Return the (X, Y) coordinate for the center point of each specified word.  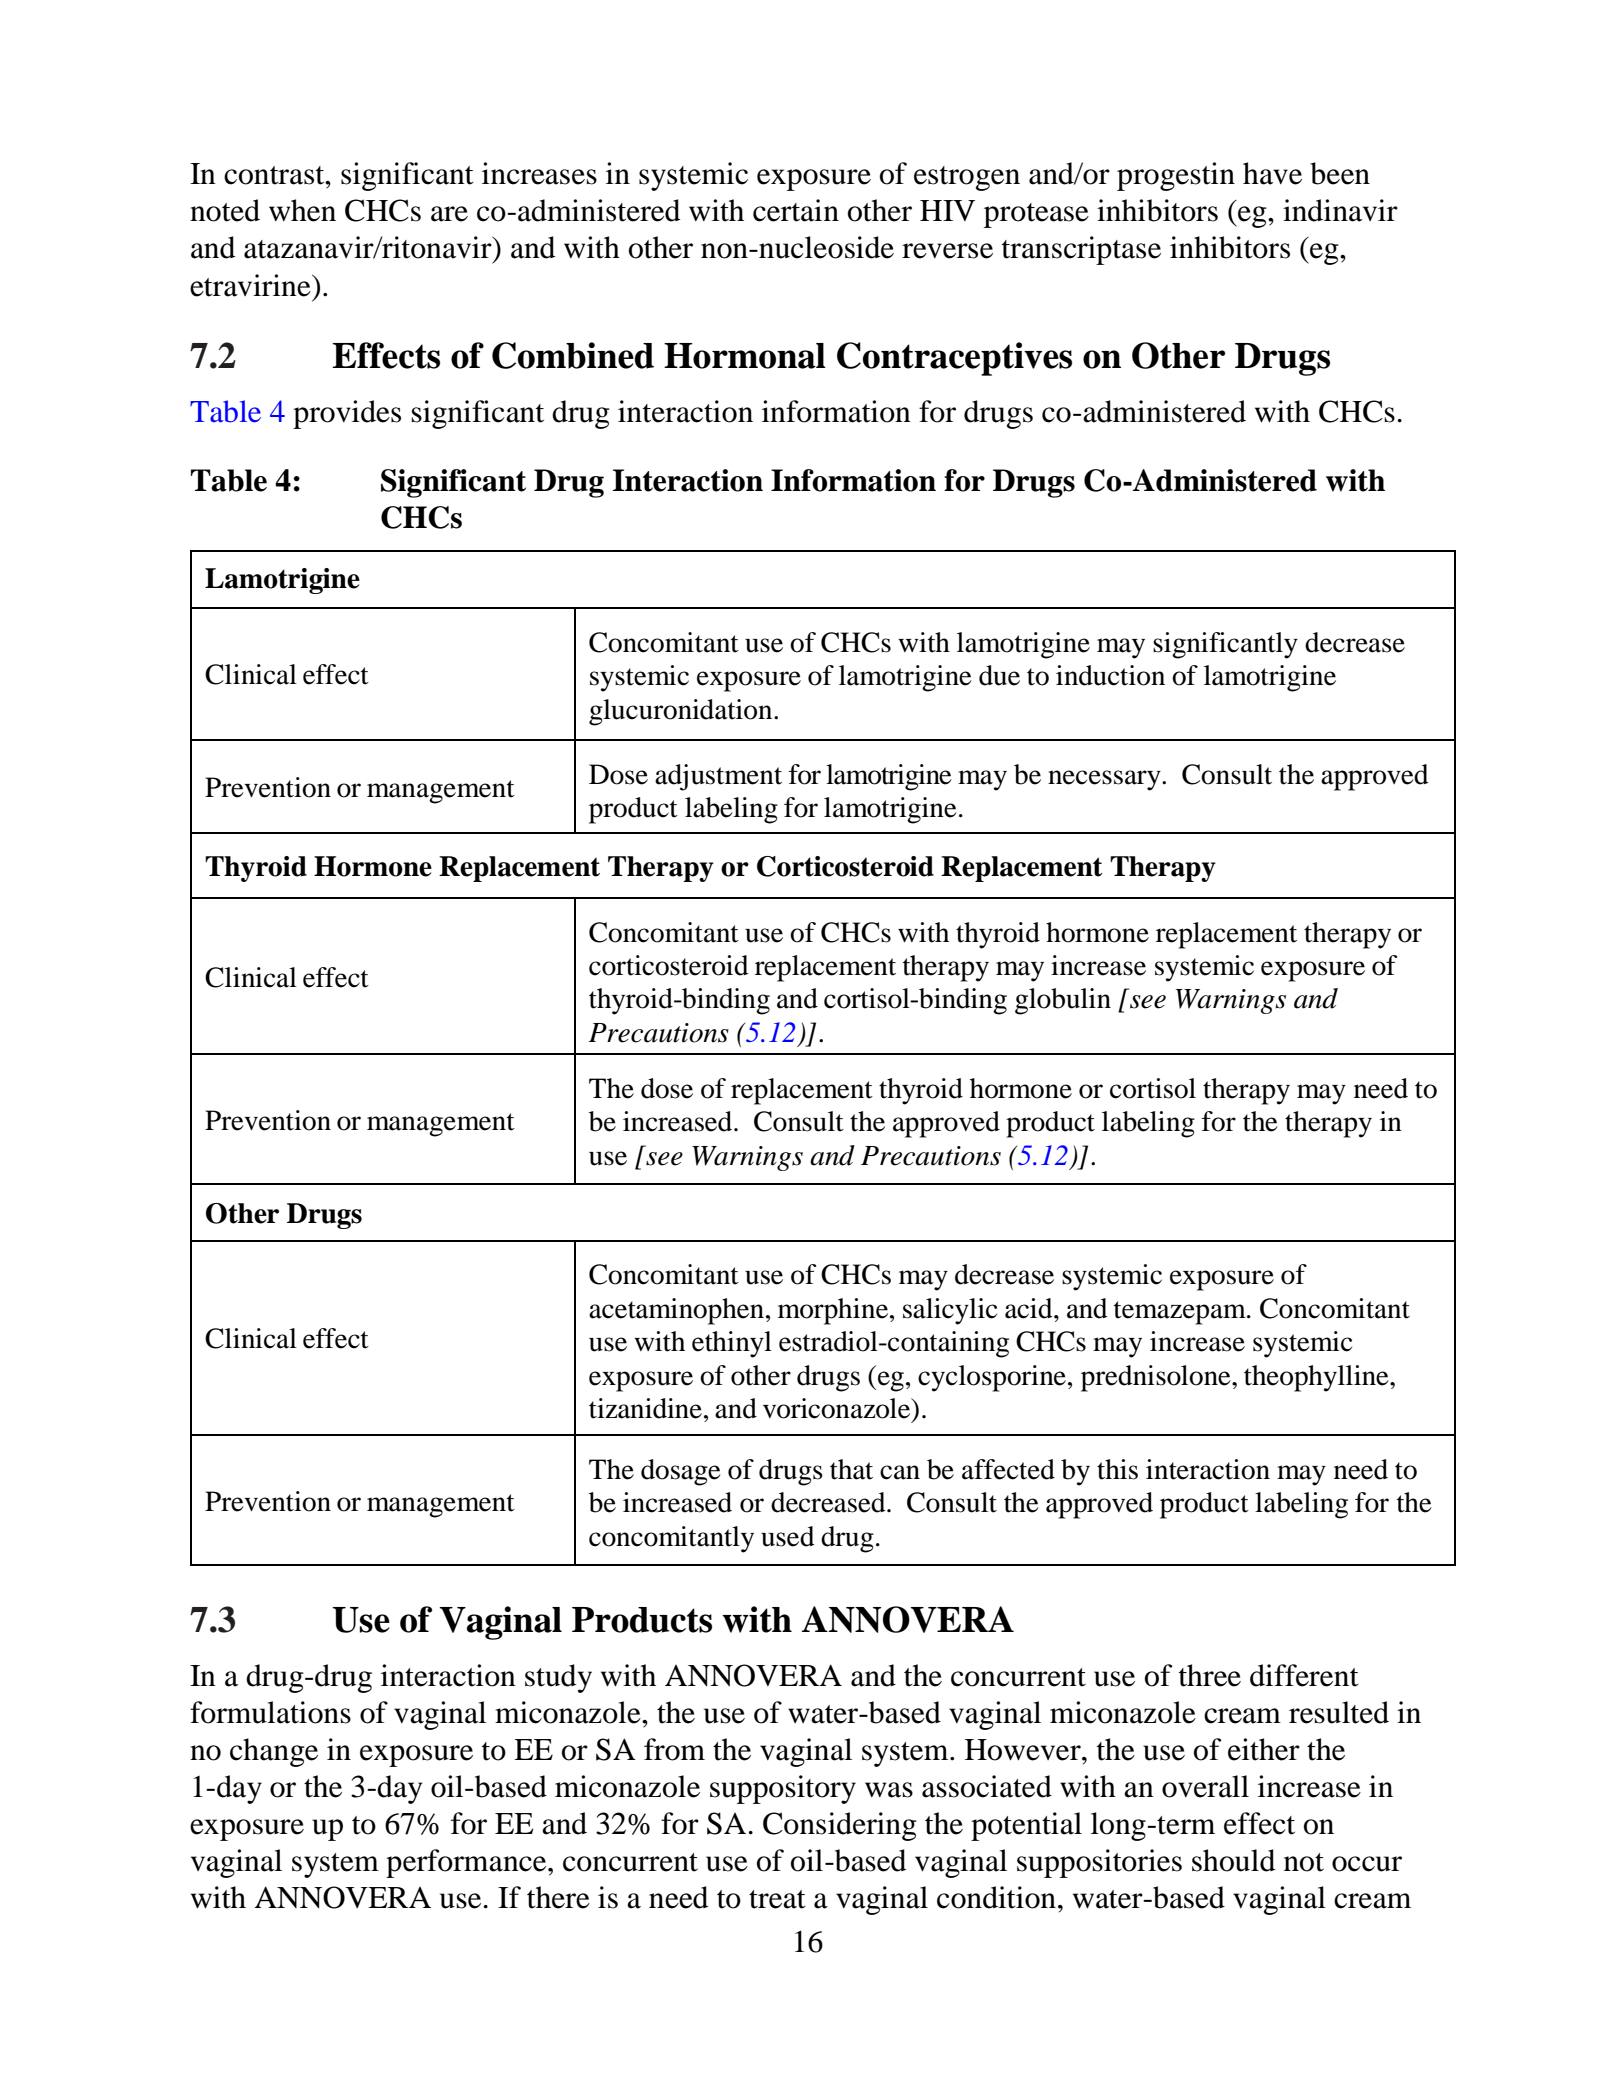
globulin (1063, 1001)
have (1272, 173)
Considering (840, 1826)
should (1233, 1860)
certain (796, 210)
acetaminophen (678, 1311)
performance (467, 1863)
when (302, 210)
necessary (1105, 780)
